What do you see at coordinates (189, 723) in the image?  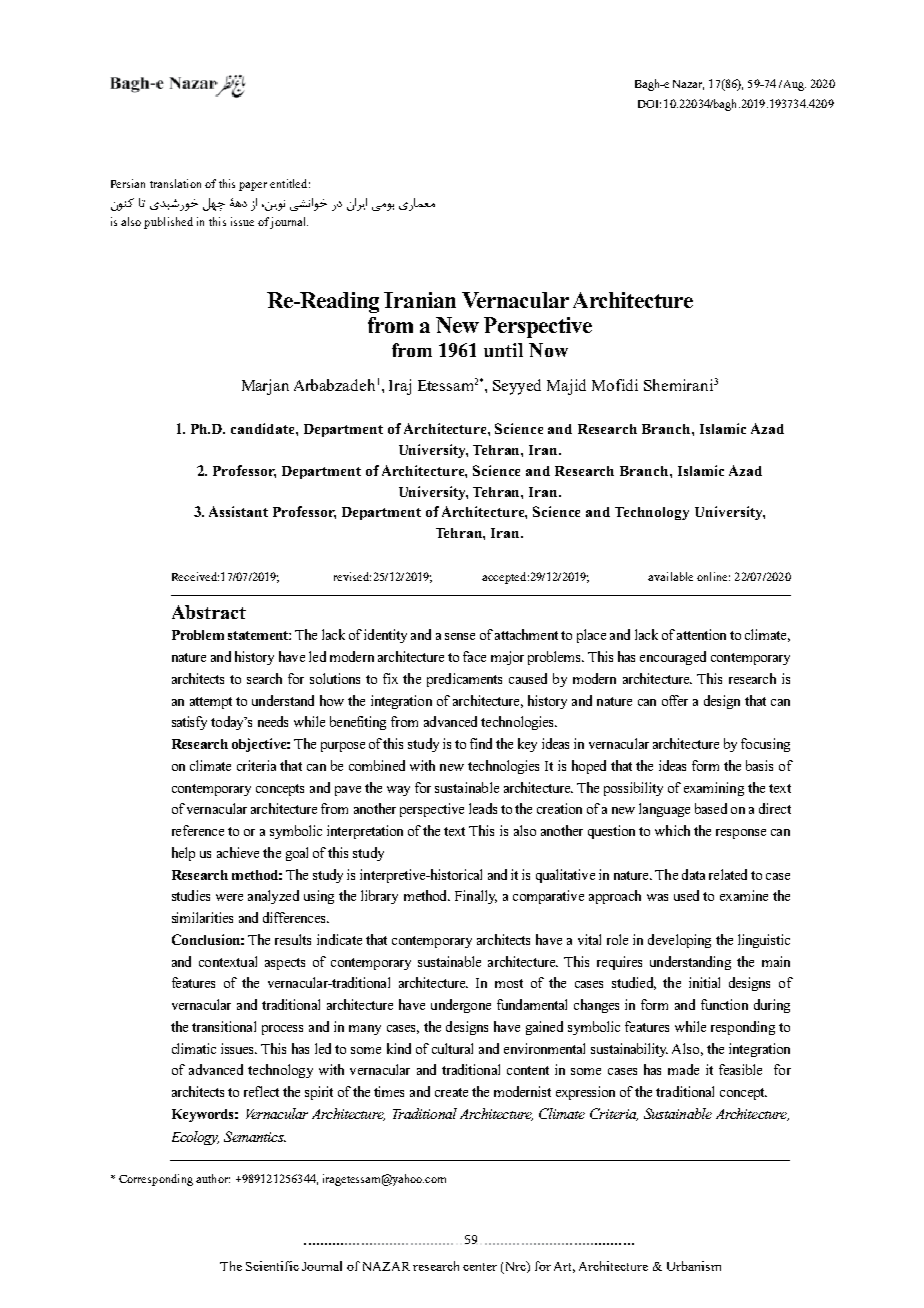 I see `satisfy` at bounding box center [189, 723].
